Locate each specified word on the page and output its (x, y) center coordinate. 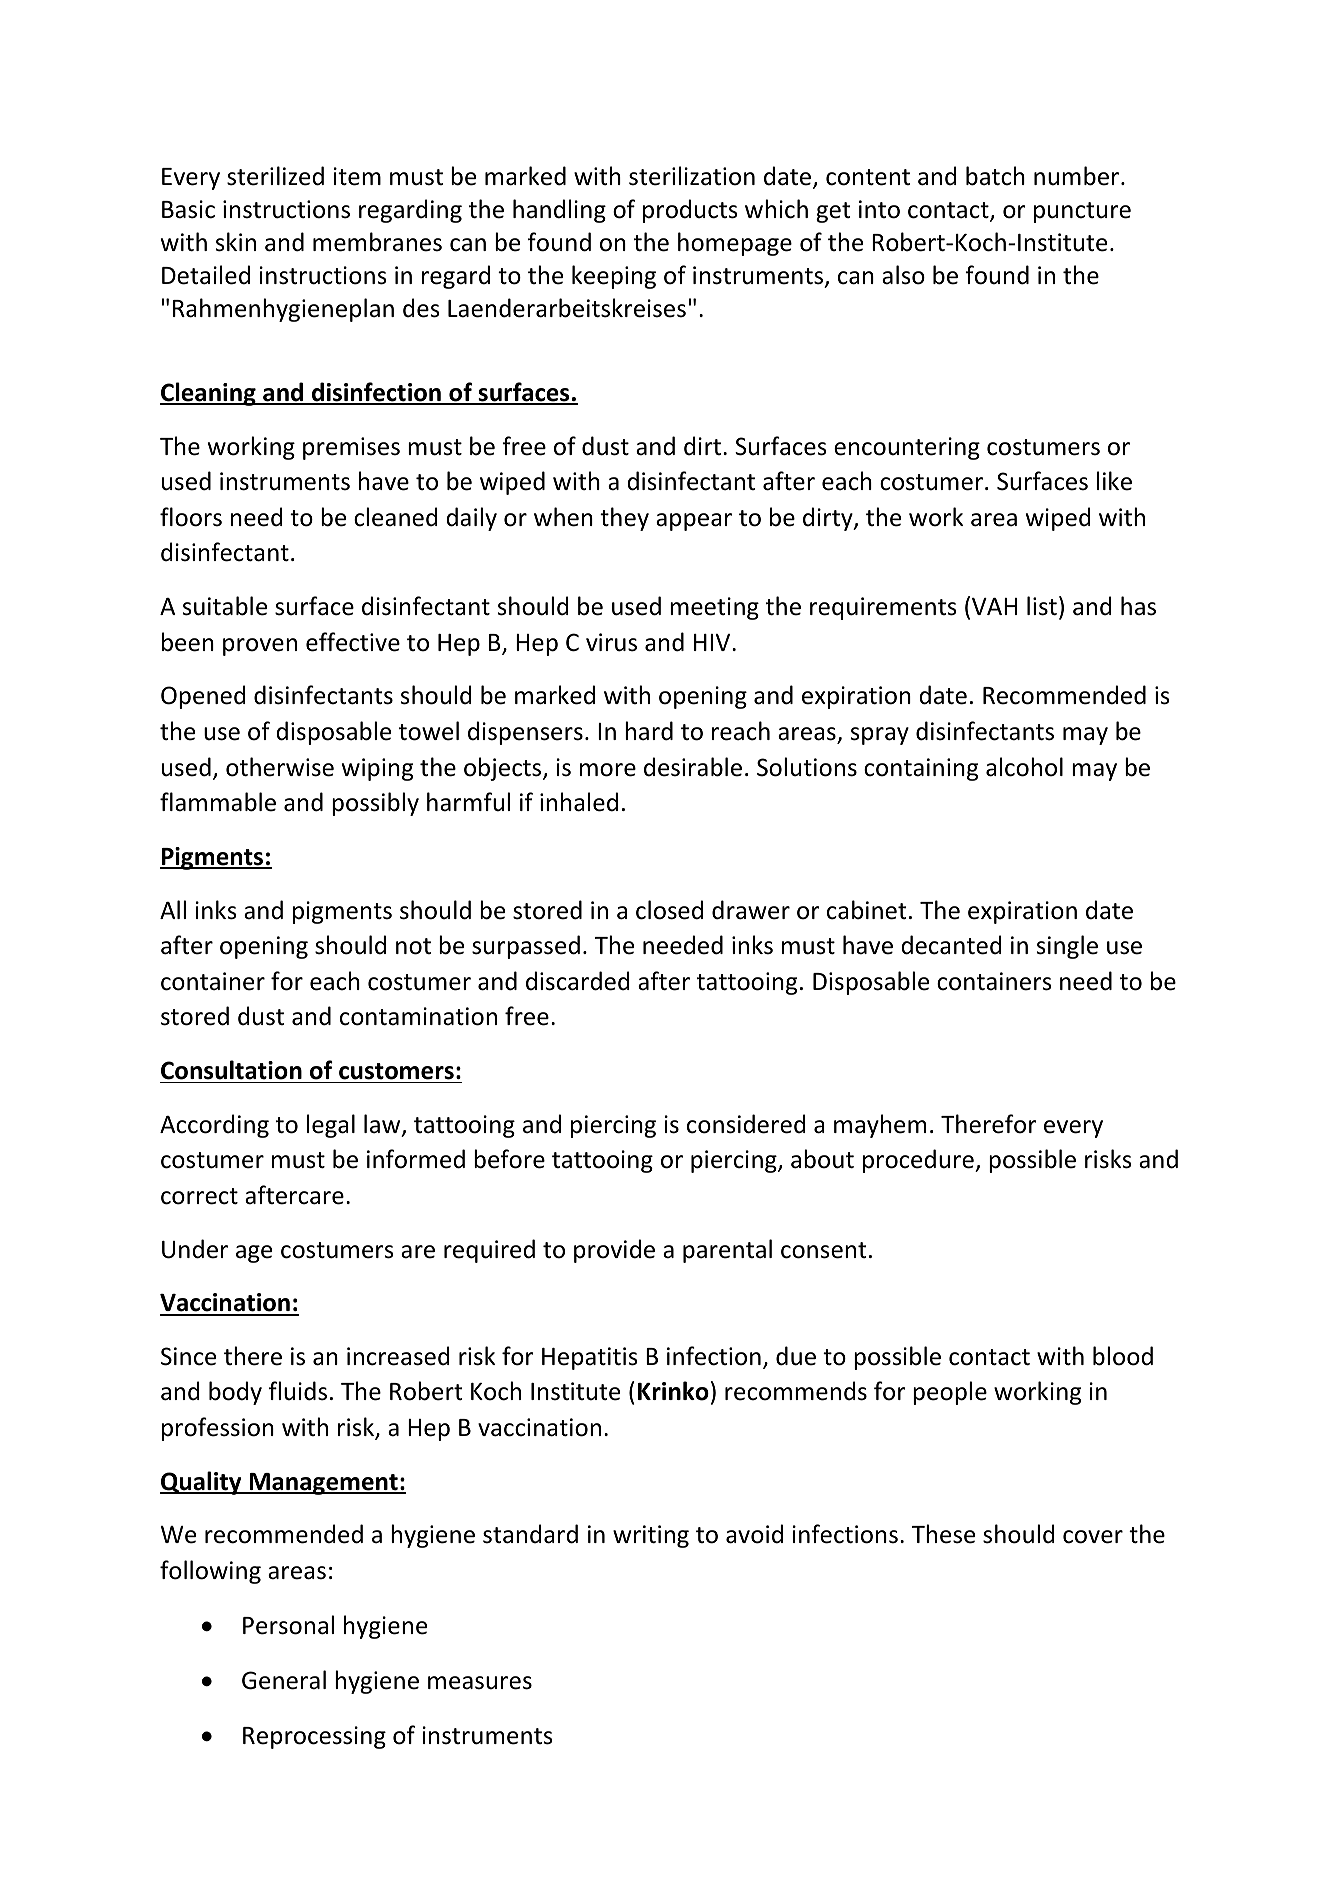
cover (1093, 1537)
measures (480, 1683)
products (690, 211)
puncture (1082, 212)
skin (236, 242)
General (284, 1680)
